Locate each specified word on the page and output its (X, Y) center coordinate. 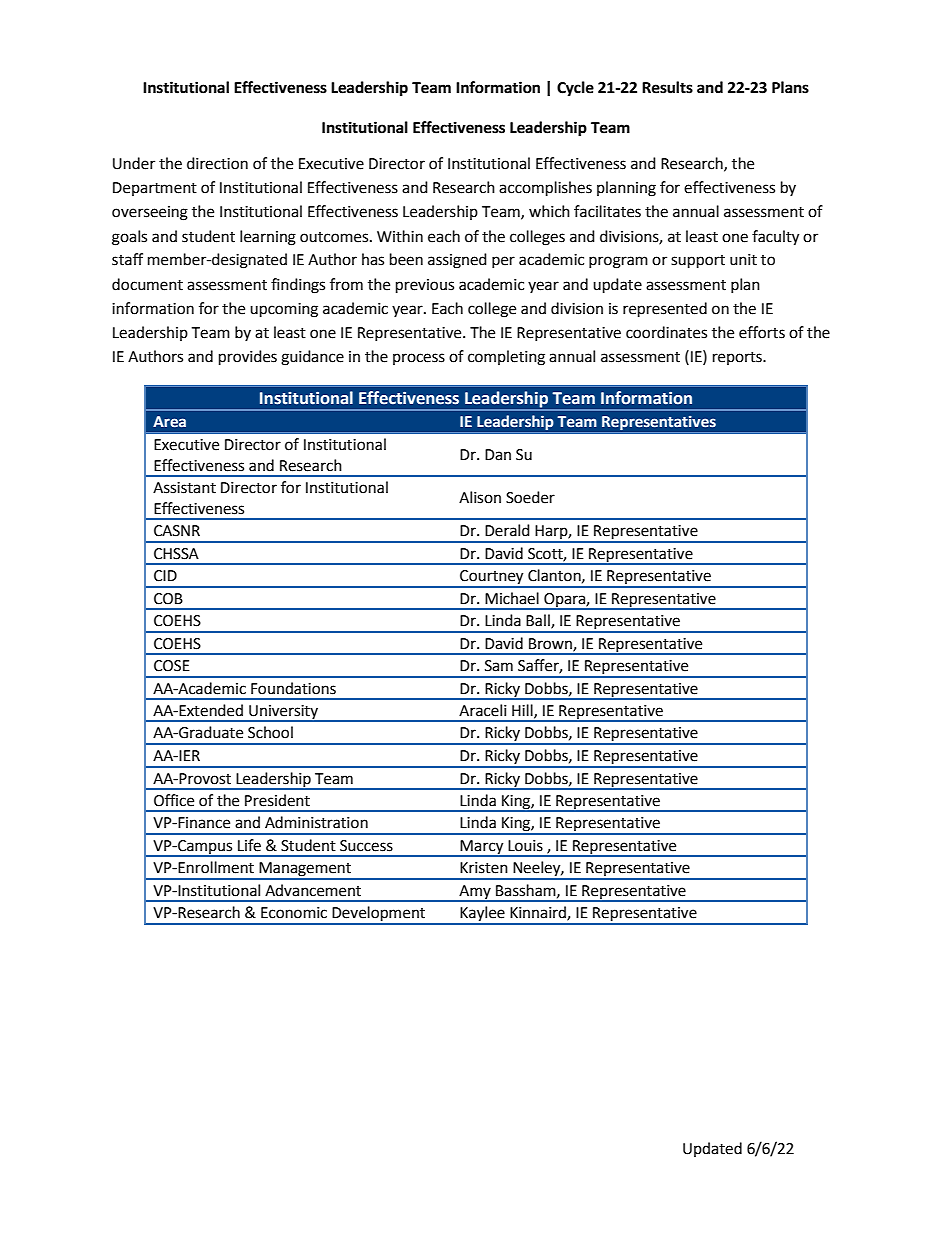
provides (248, 358)
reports (738, 358)
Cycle (575, 89)
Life (249, 845)
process (419, 359)
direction (217, 163)
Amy (475, 893)
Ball (539, 621)
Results (667, 87)
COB (168, 599)
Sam (499, 666)
